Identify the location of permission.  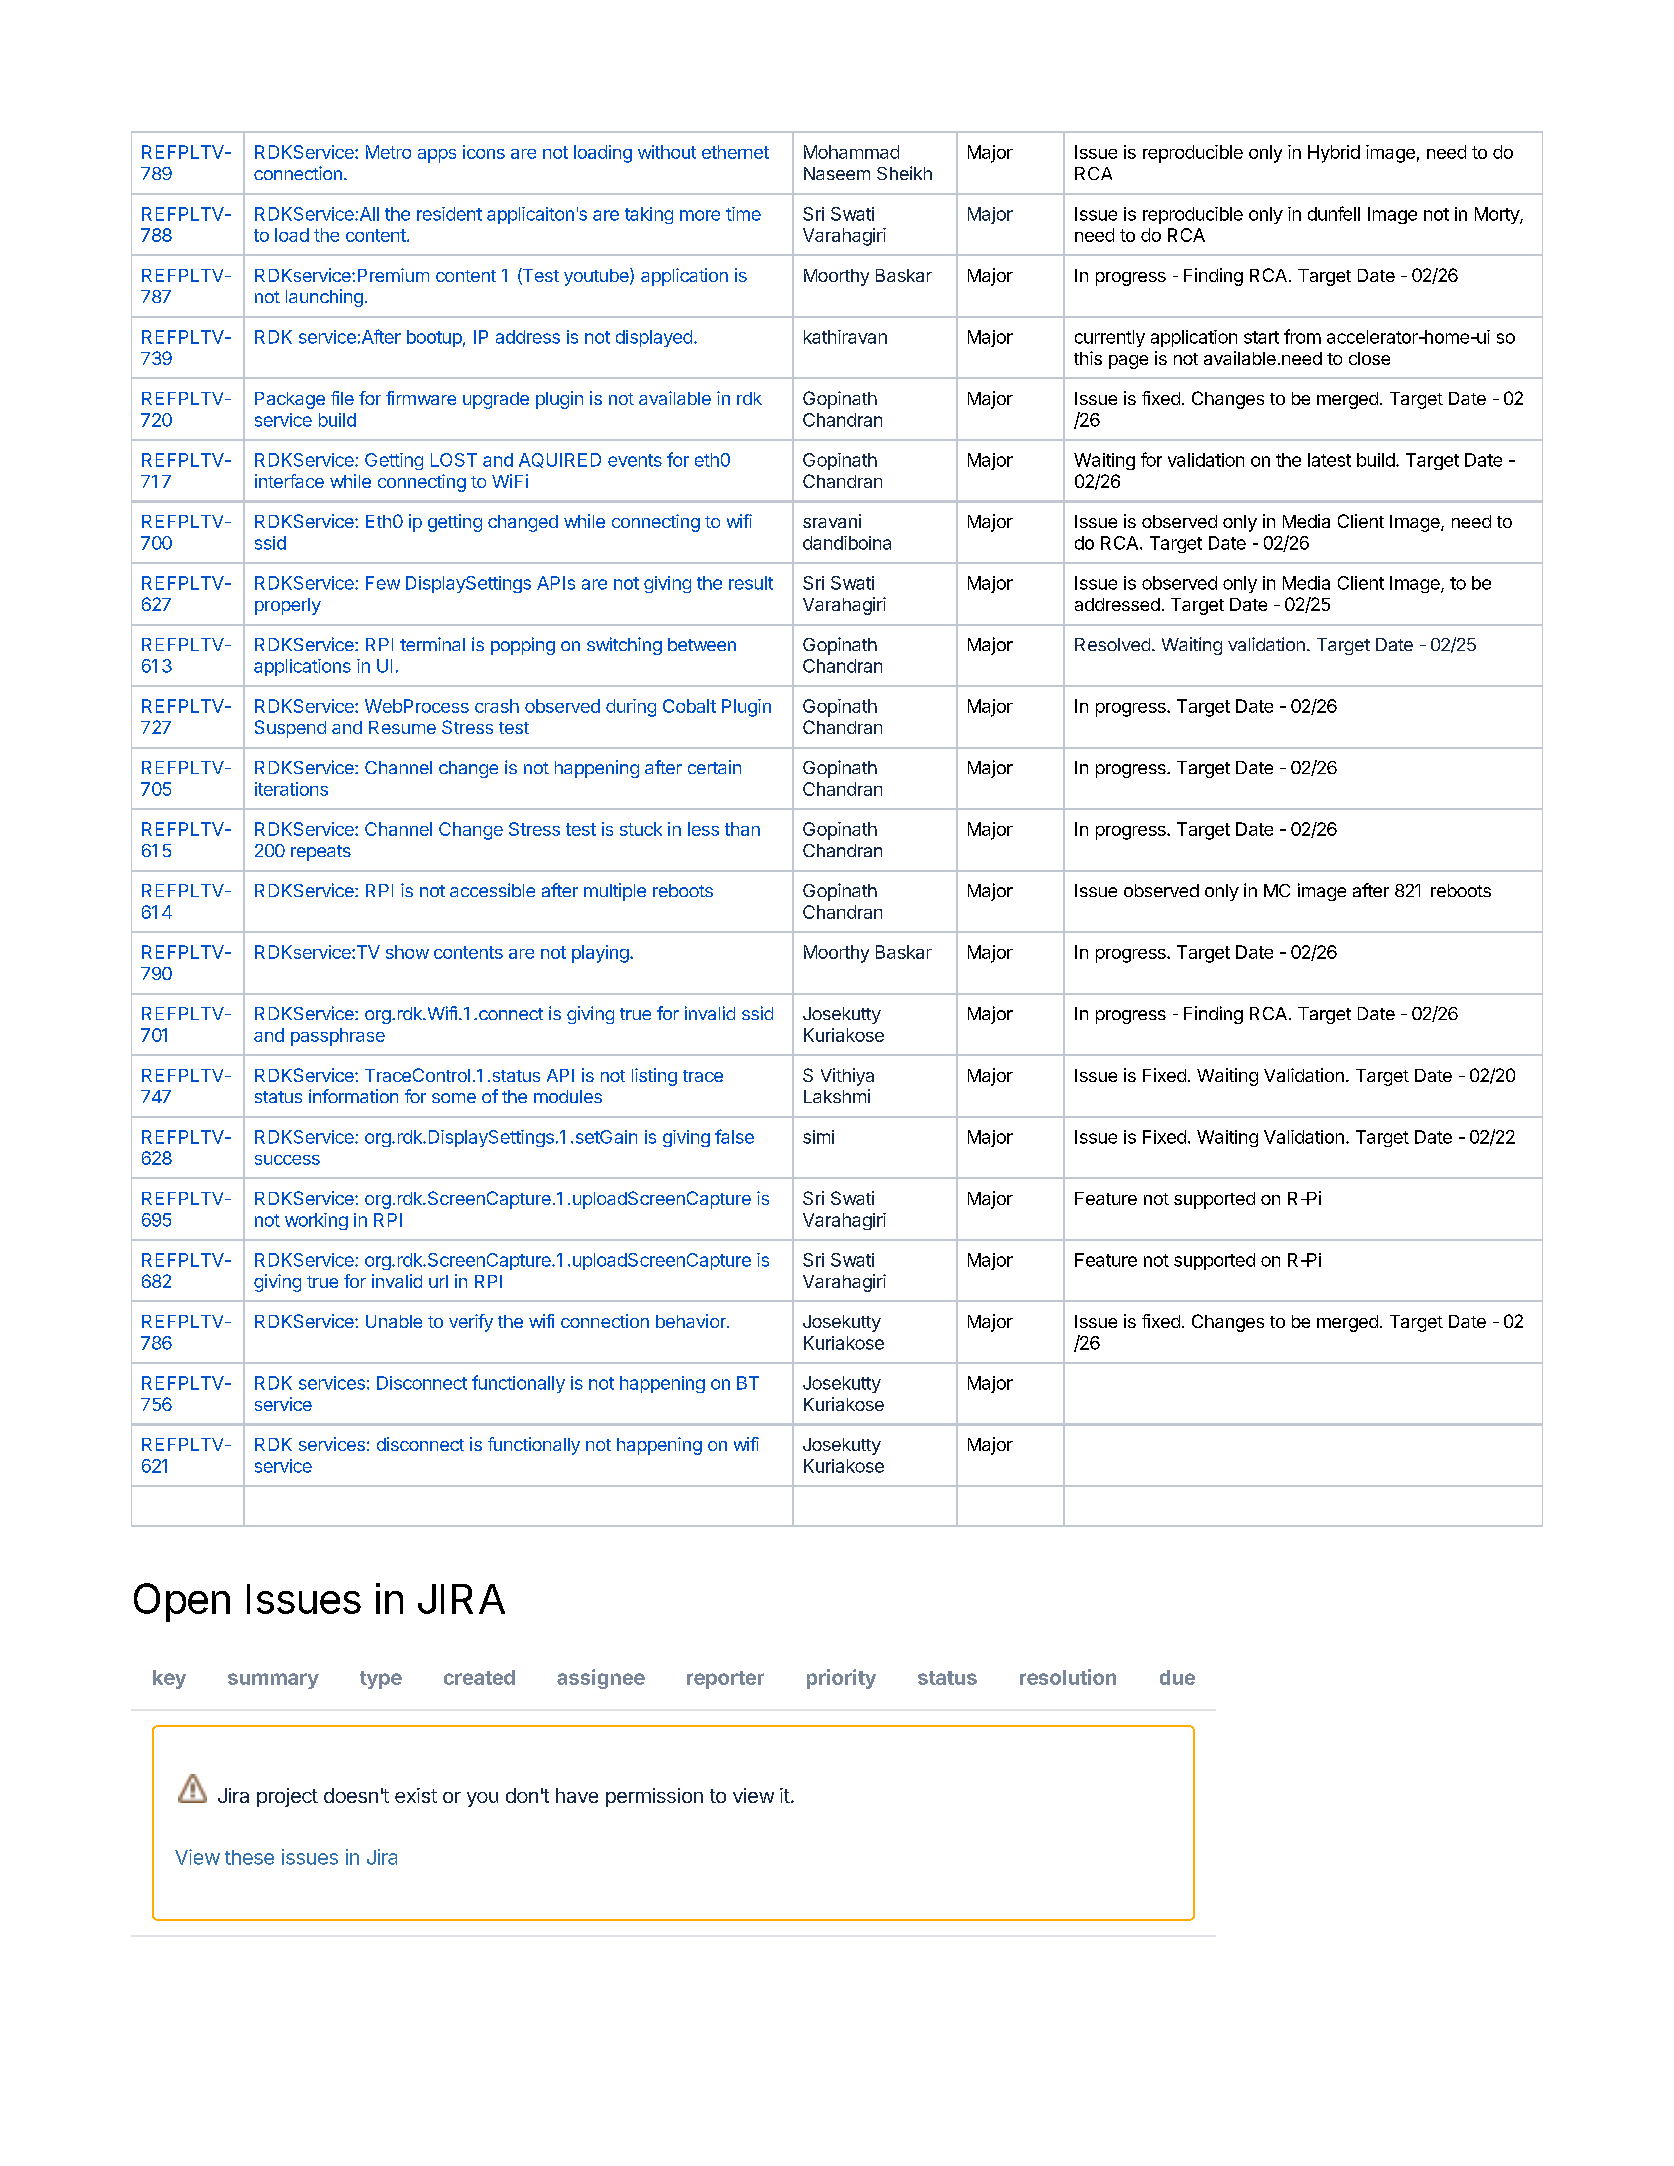
(654, 1797).
